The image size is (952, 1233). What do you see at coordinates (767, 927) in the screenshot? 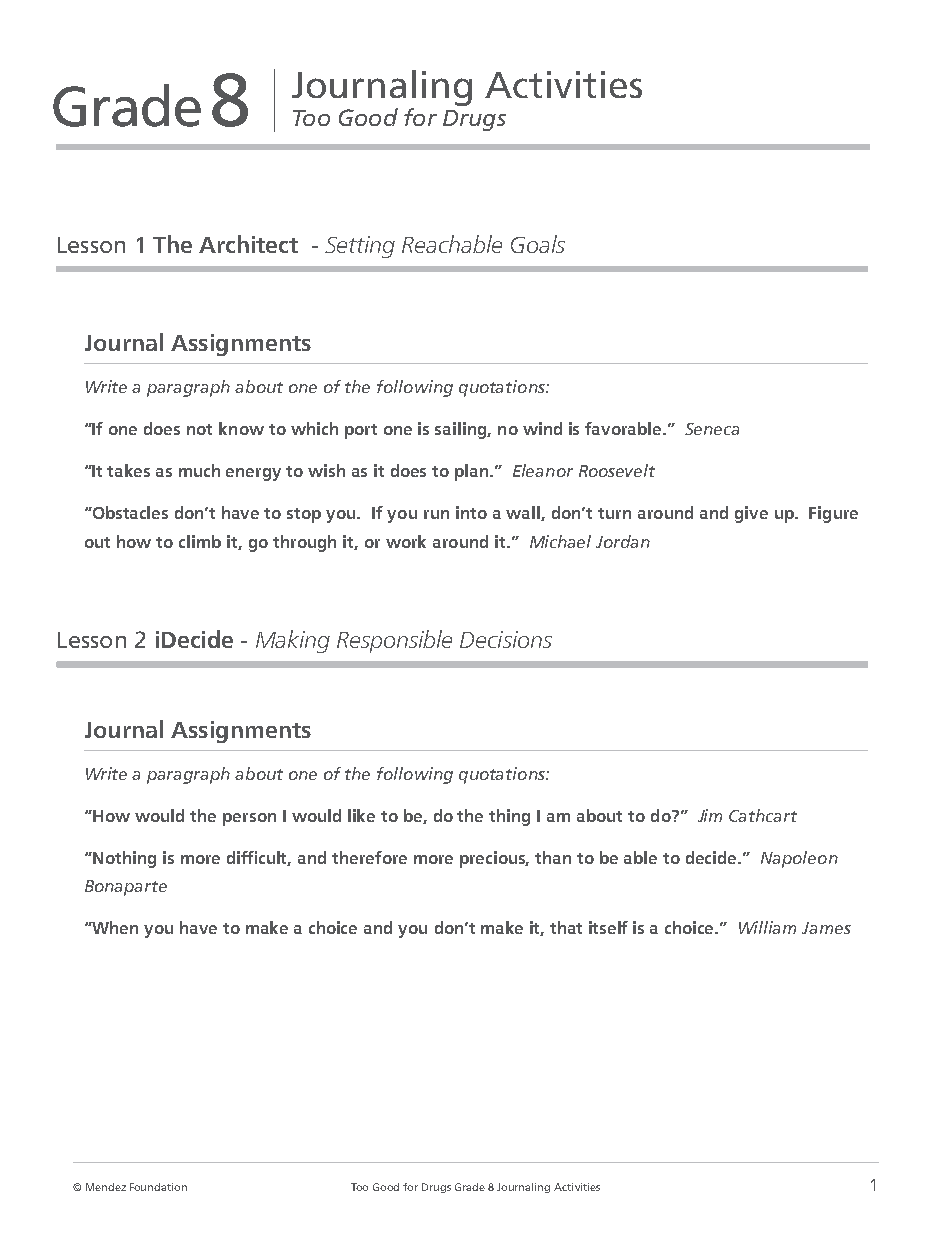
I see `William` at bounding box center [767, 927].
